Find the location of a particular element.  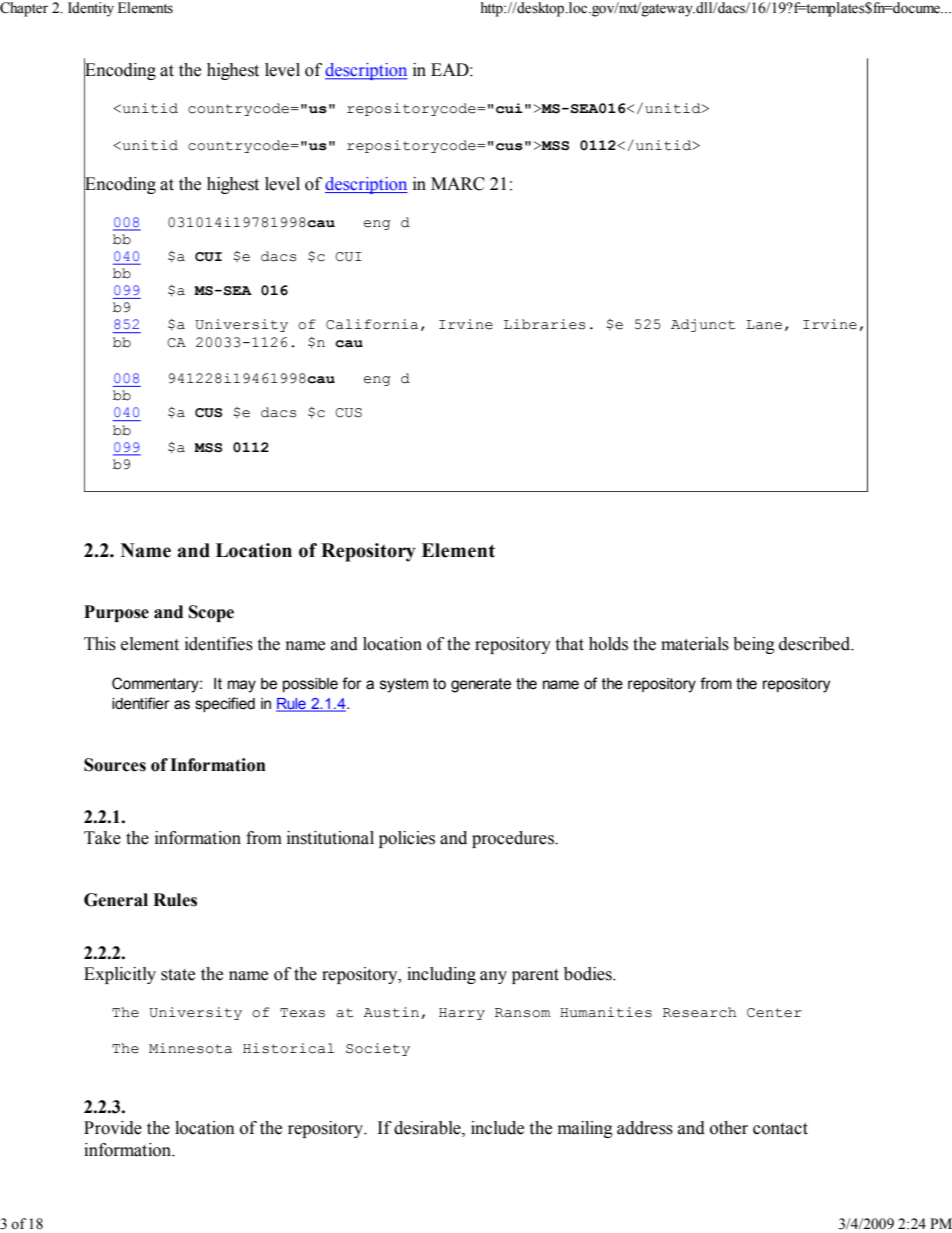

that is located at coordinates (569, 644).
